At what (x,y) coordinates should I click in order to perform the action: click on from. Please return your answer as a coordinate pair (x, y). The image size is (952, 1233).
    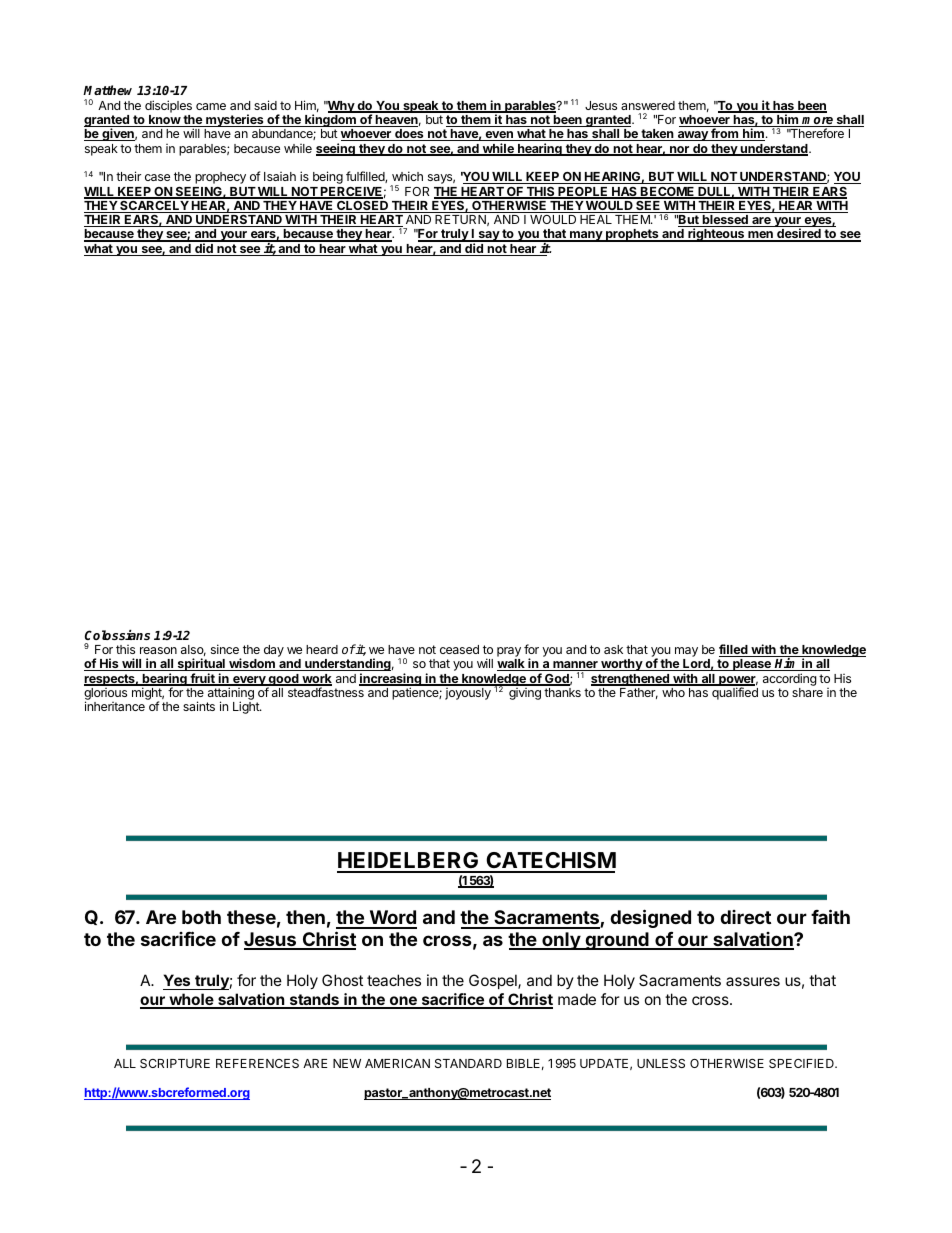
    Looking at the image, I should click on (724, 134).
